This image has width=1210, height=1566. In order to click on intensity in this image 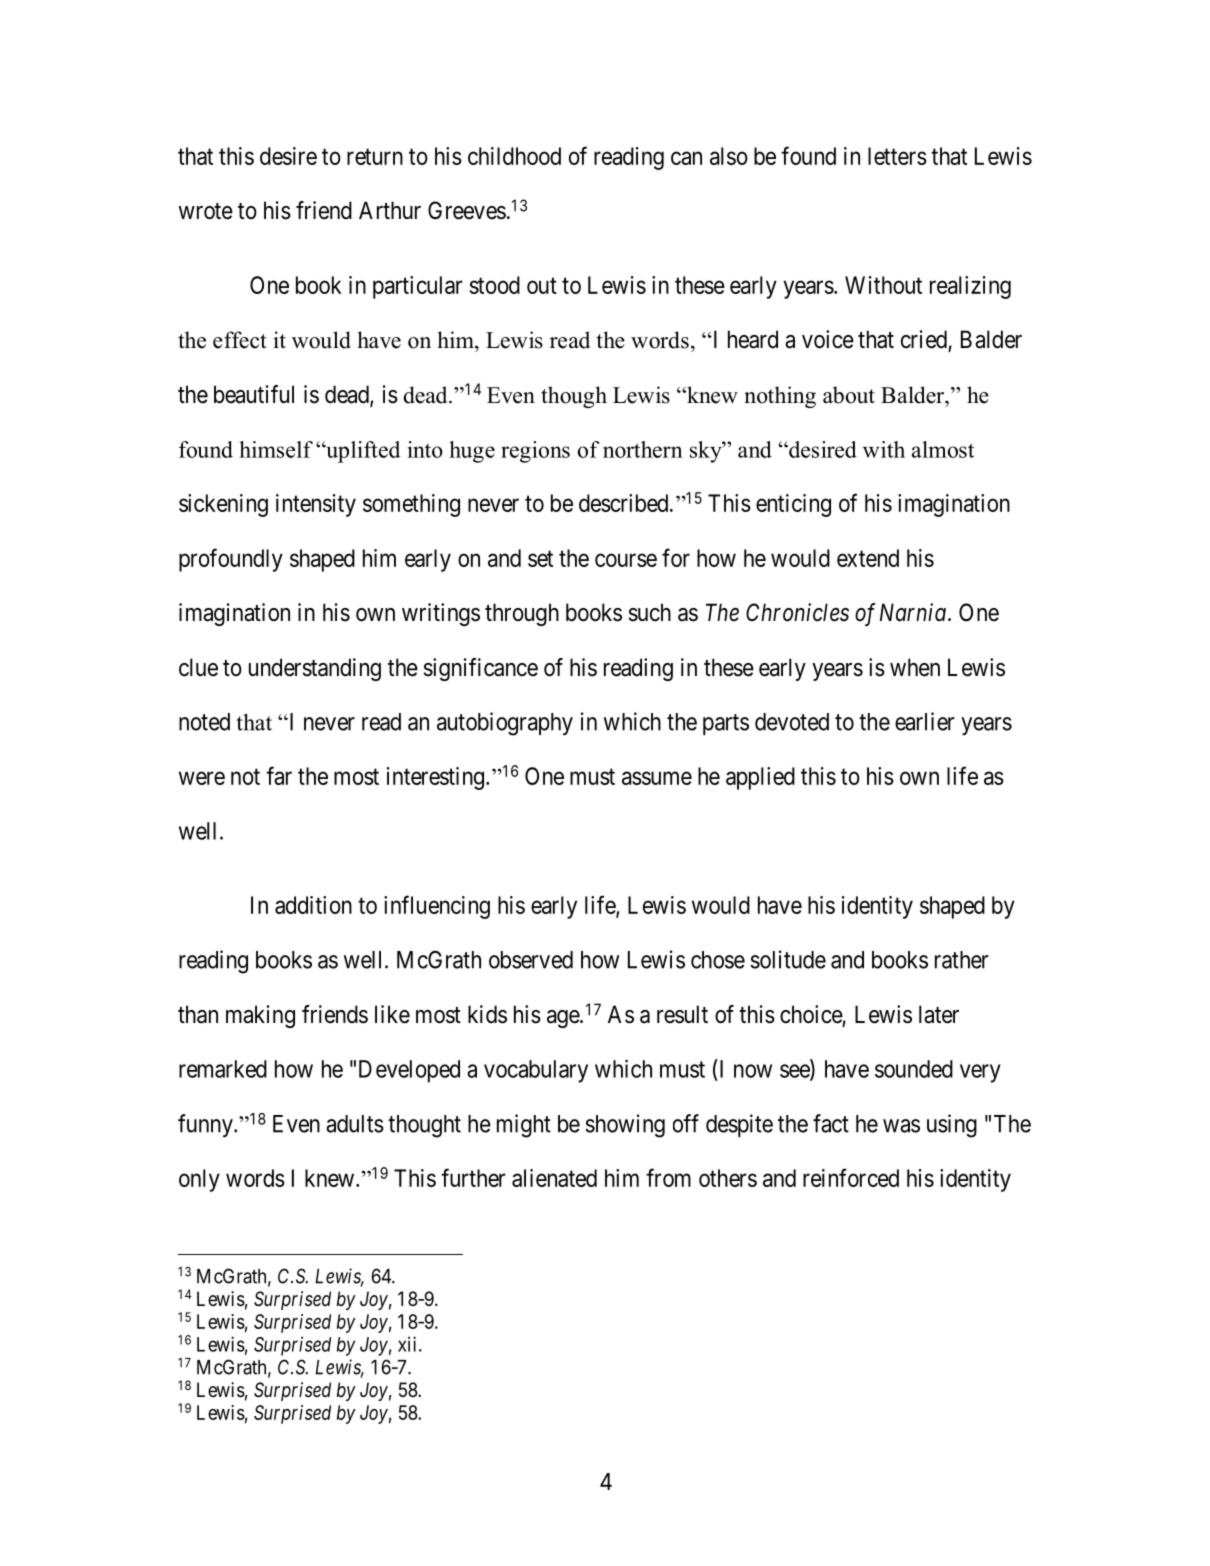, I will do `click(316, 505)`.
